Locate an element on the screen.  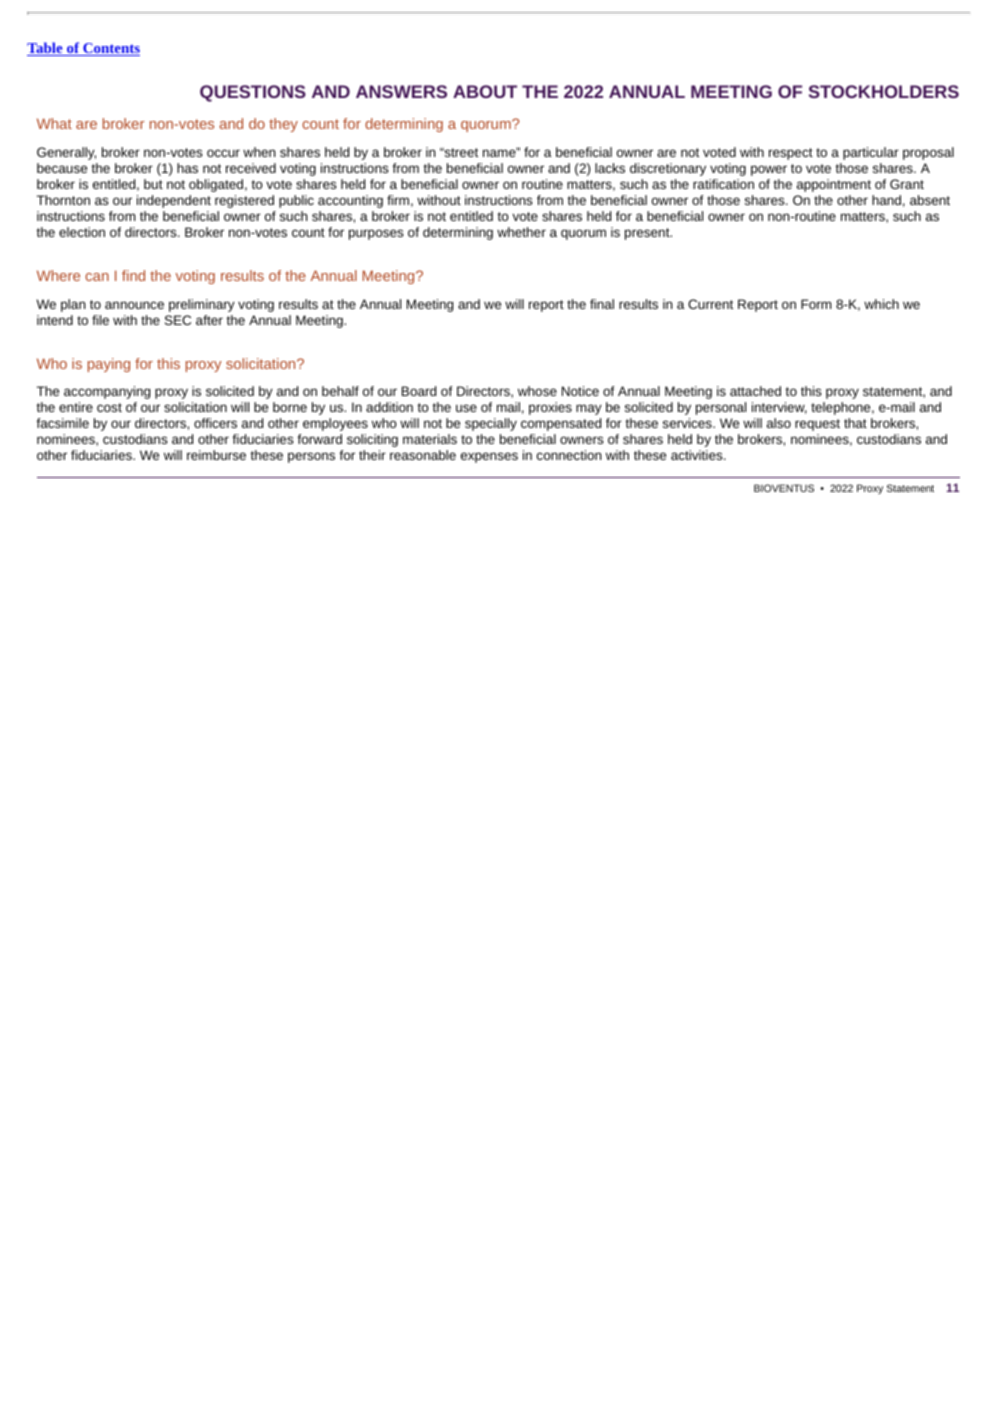
present is located at coordinates (648, 234).
